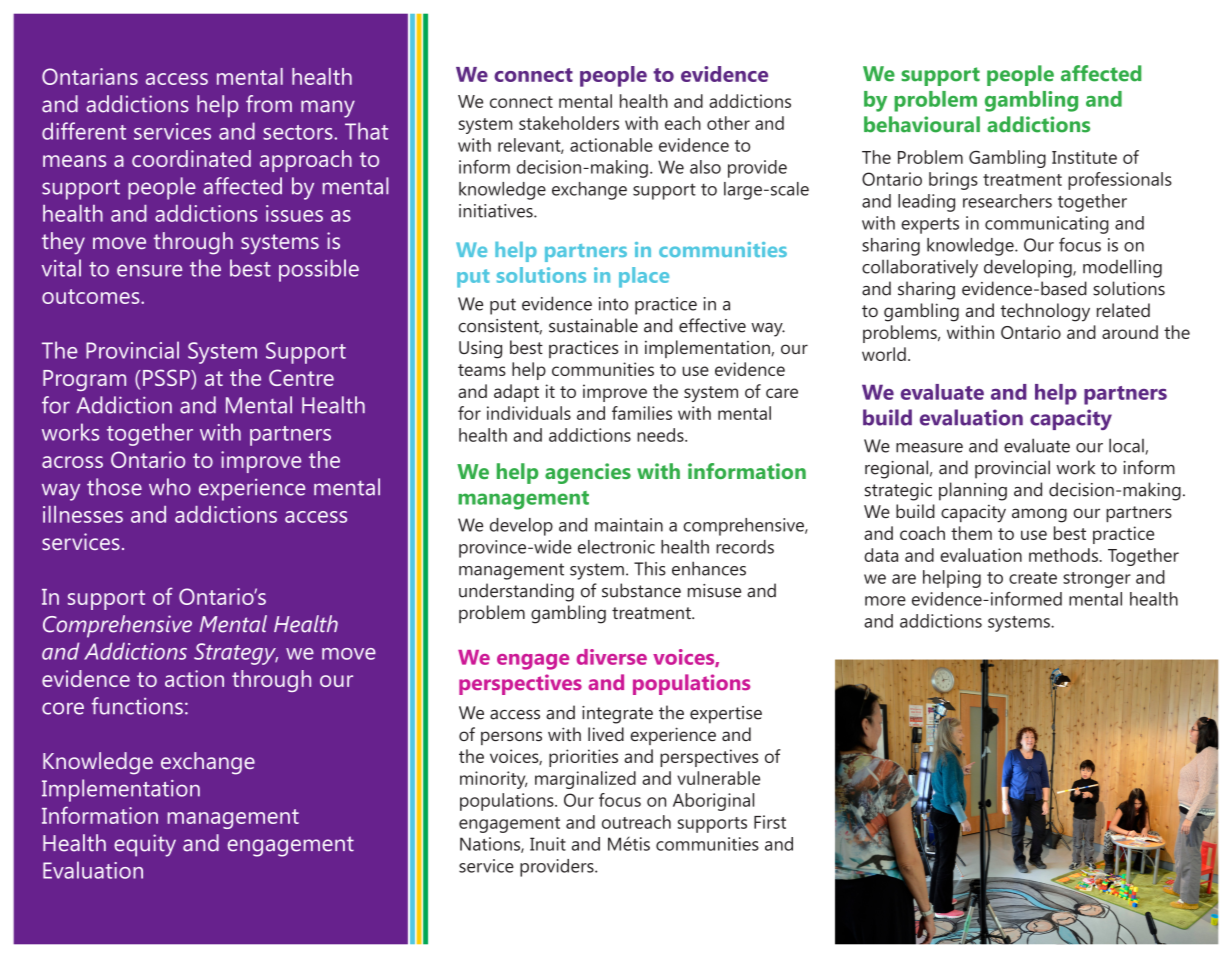  Describe the element at coordinates (593, 325) in the screenshot. I see `sustainable` at that location.
